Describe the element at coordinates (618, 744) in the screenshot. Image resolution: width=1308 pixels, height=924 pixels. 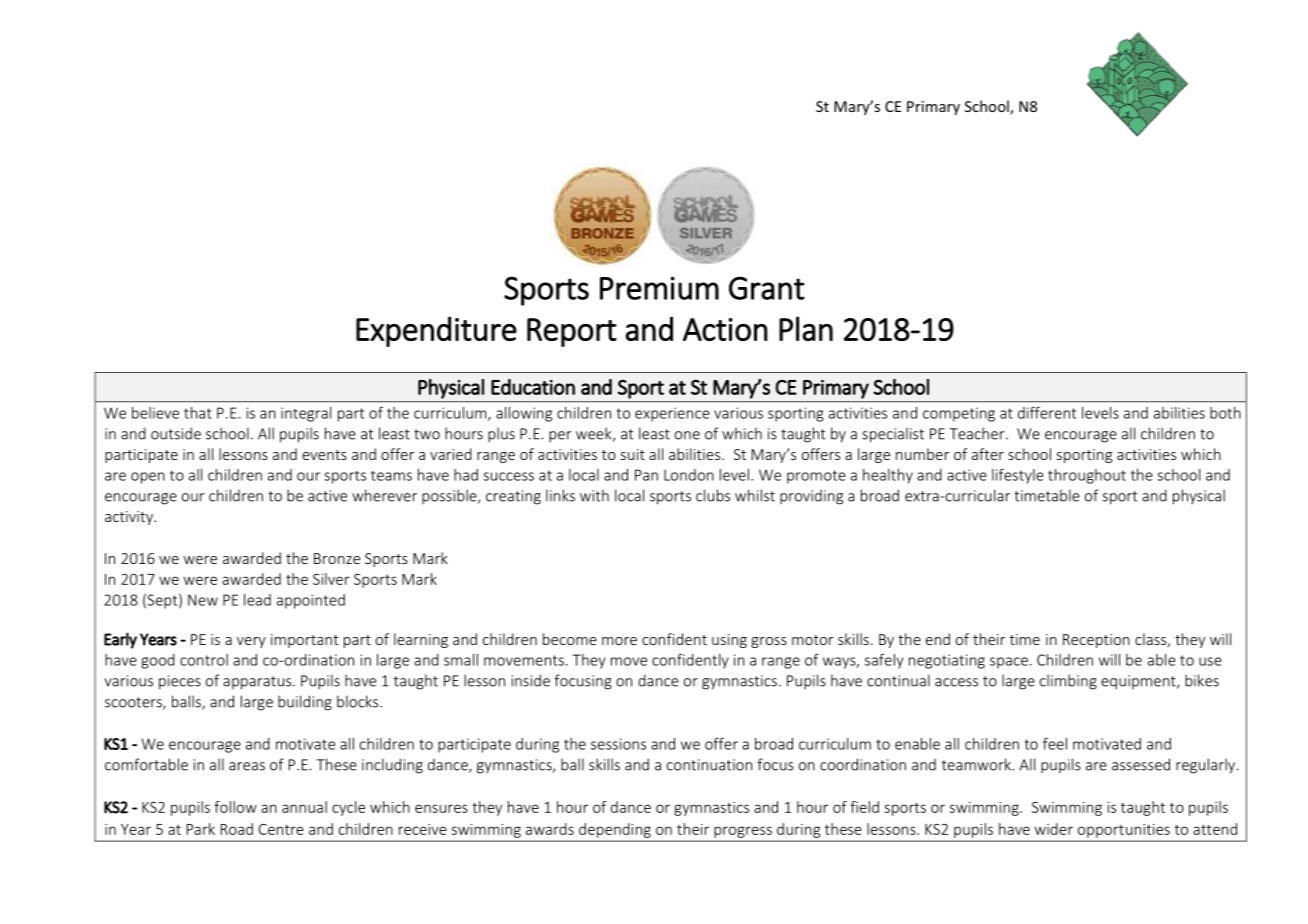
I see `sessions` at that location.
